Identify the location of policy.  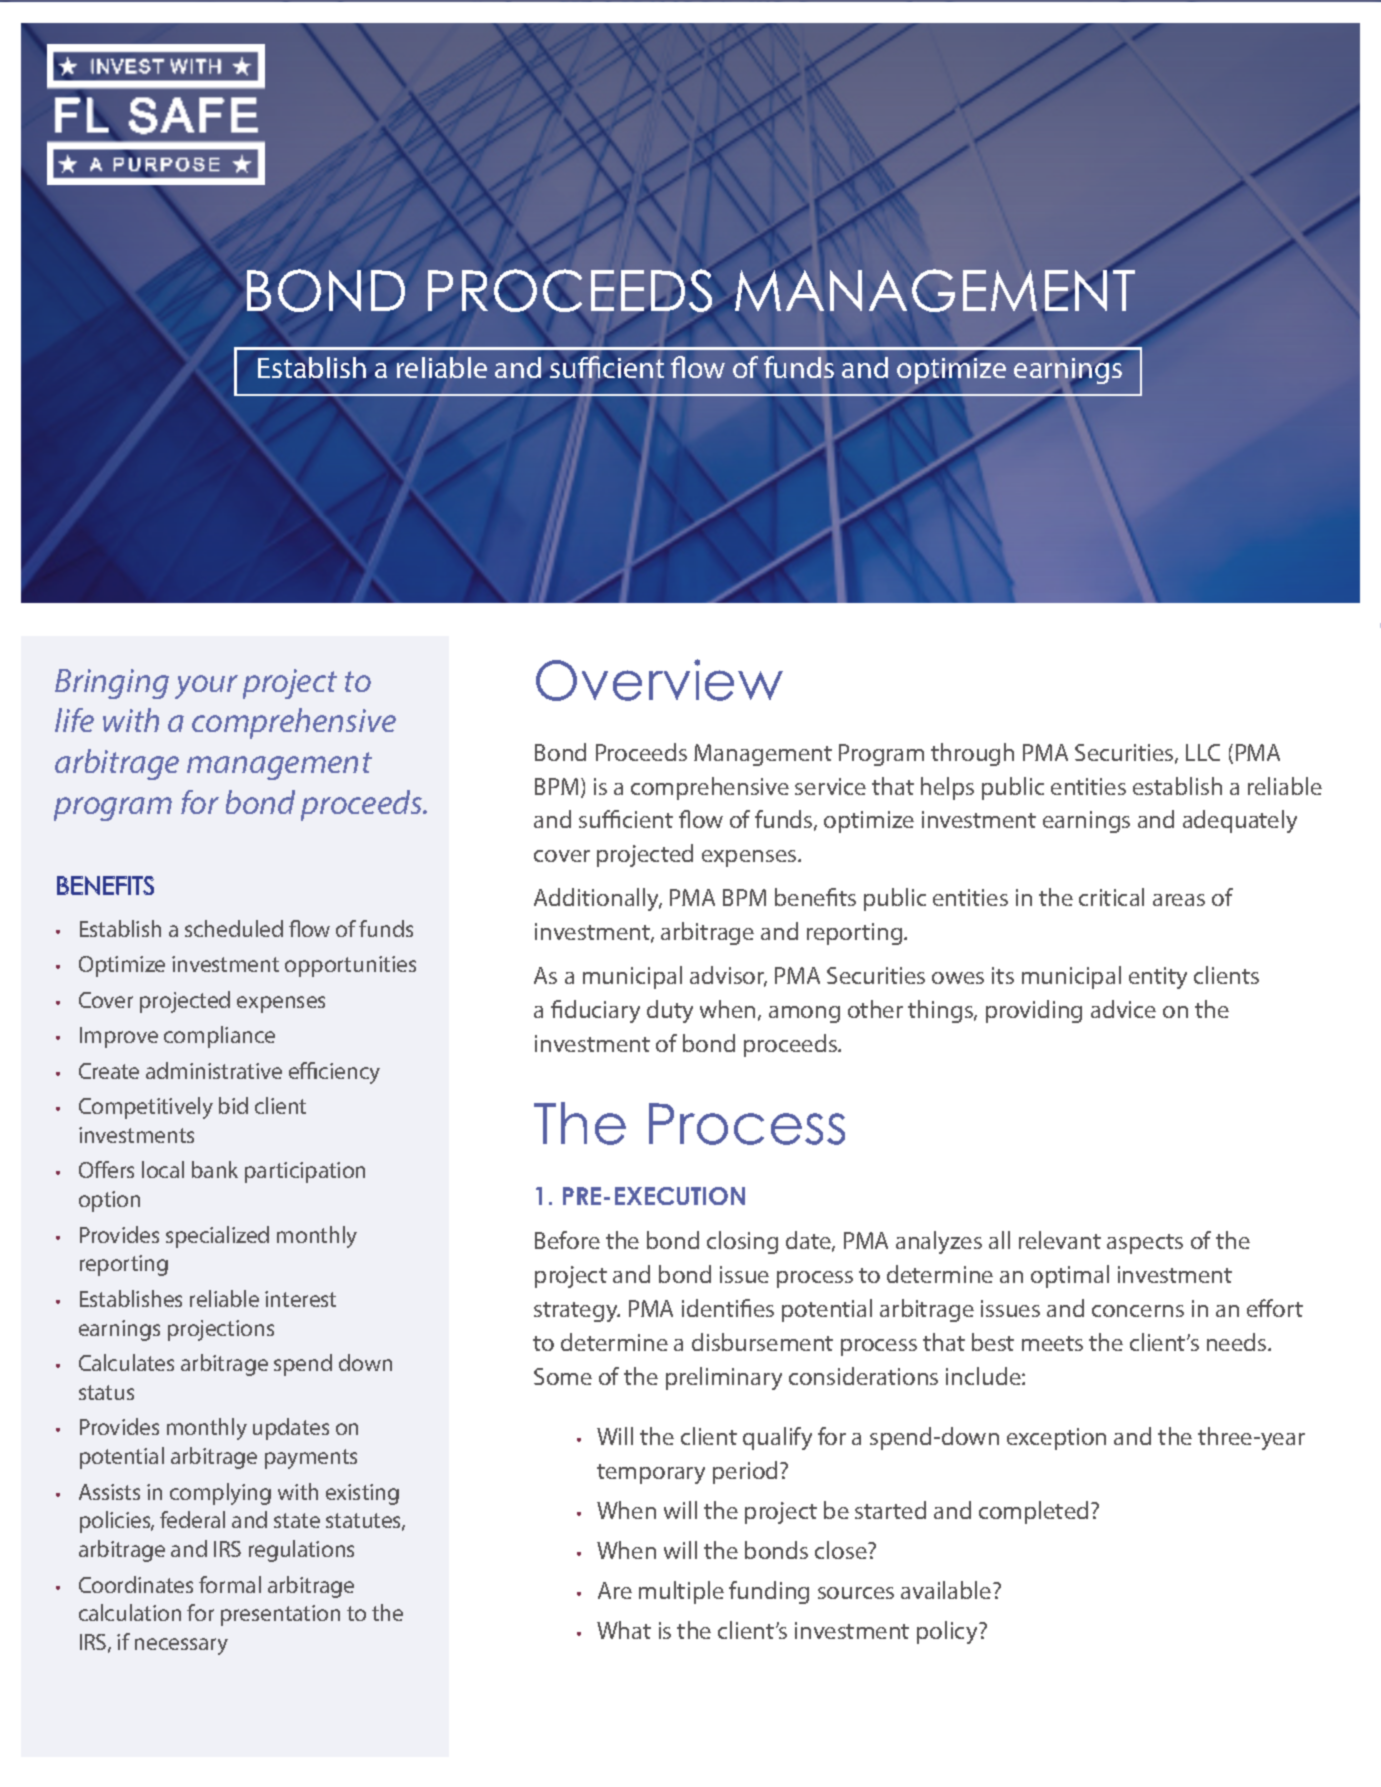
(948, 1632).
